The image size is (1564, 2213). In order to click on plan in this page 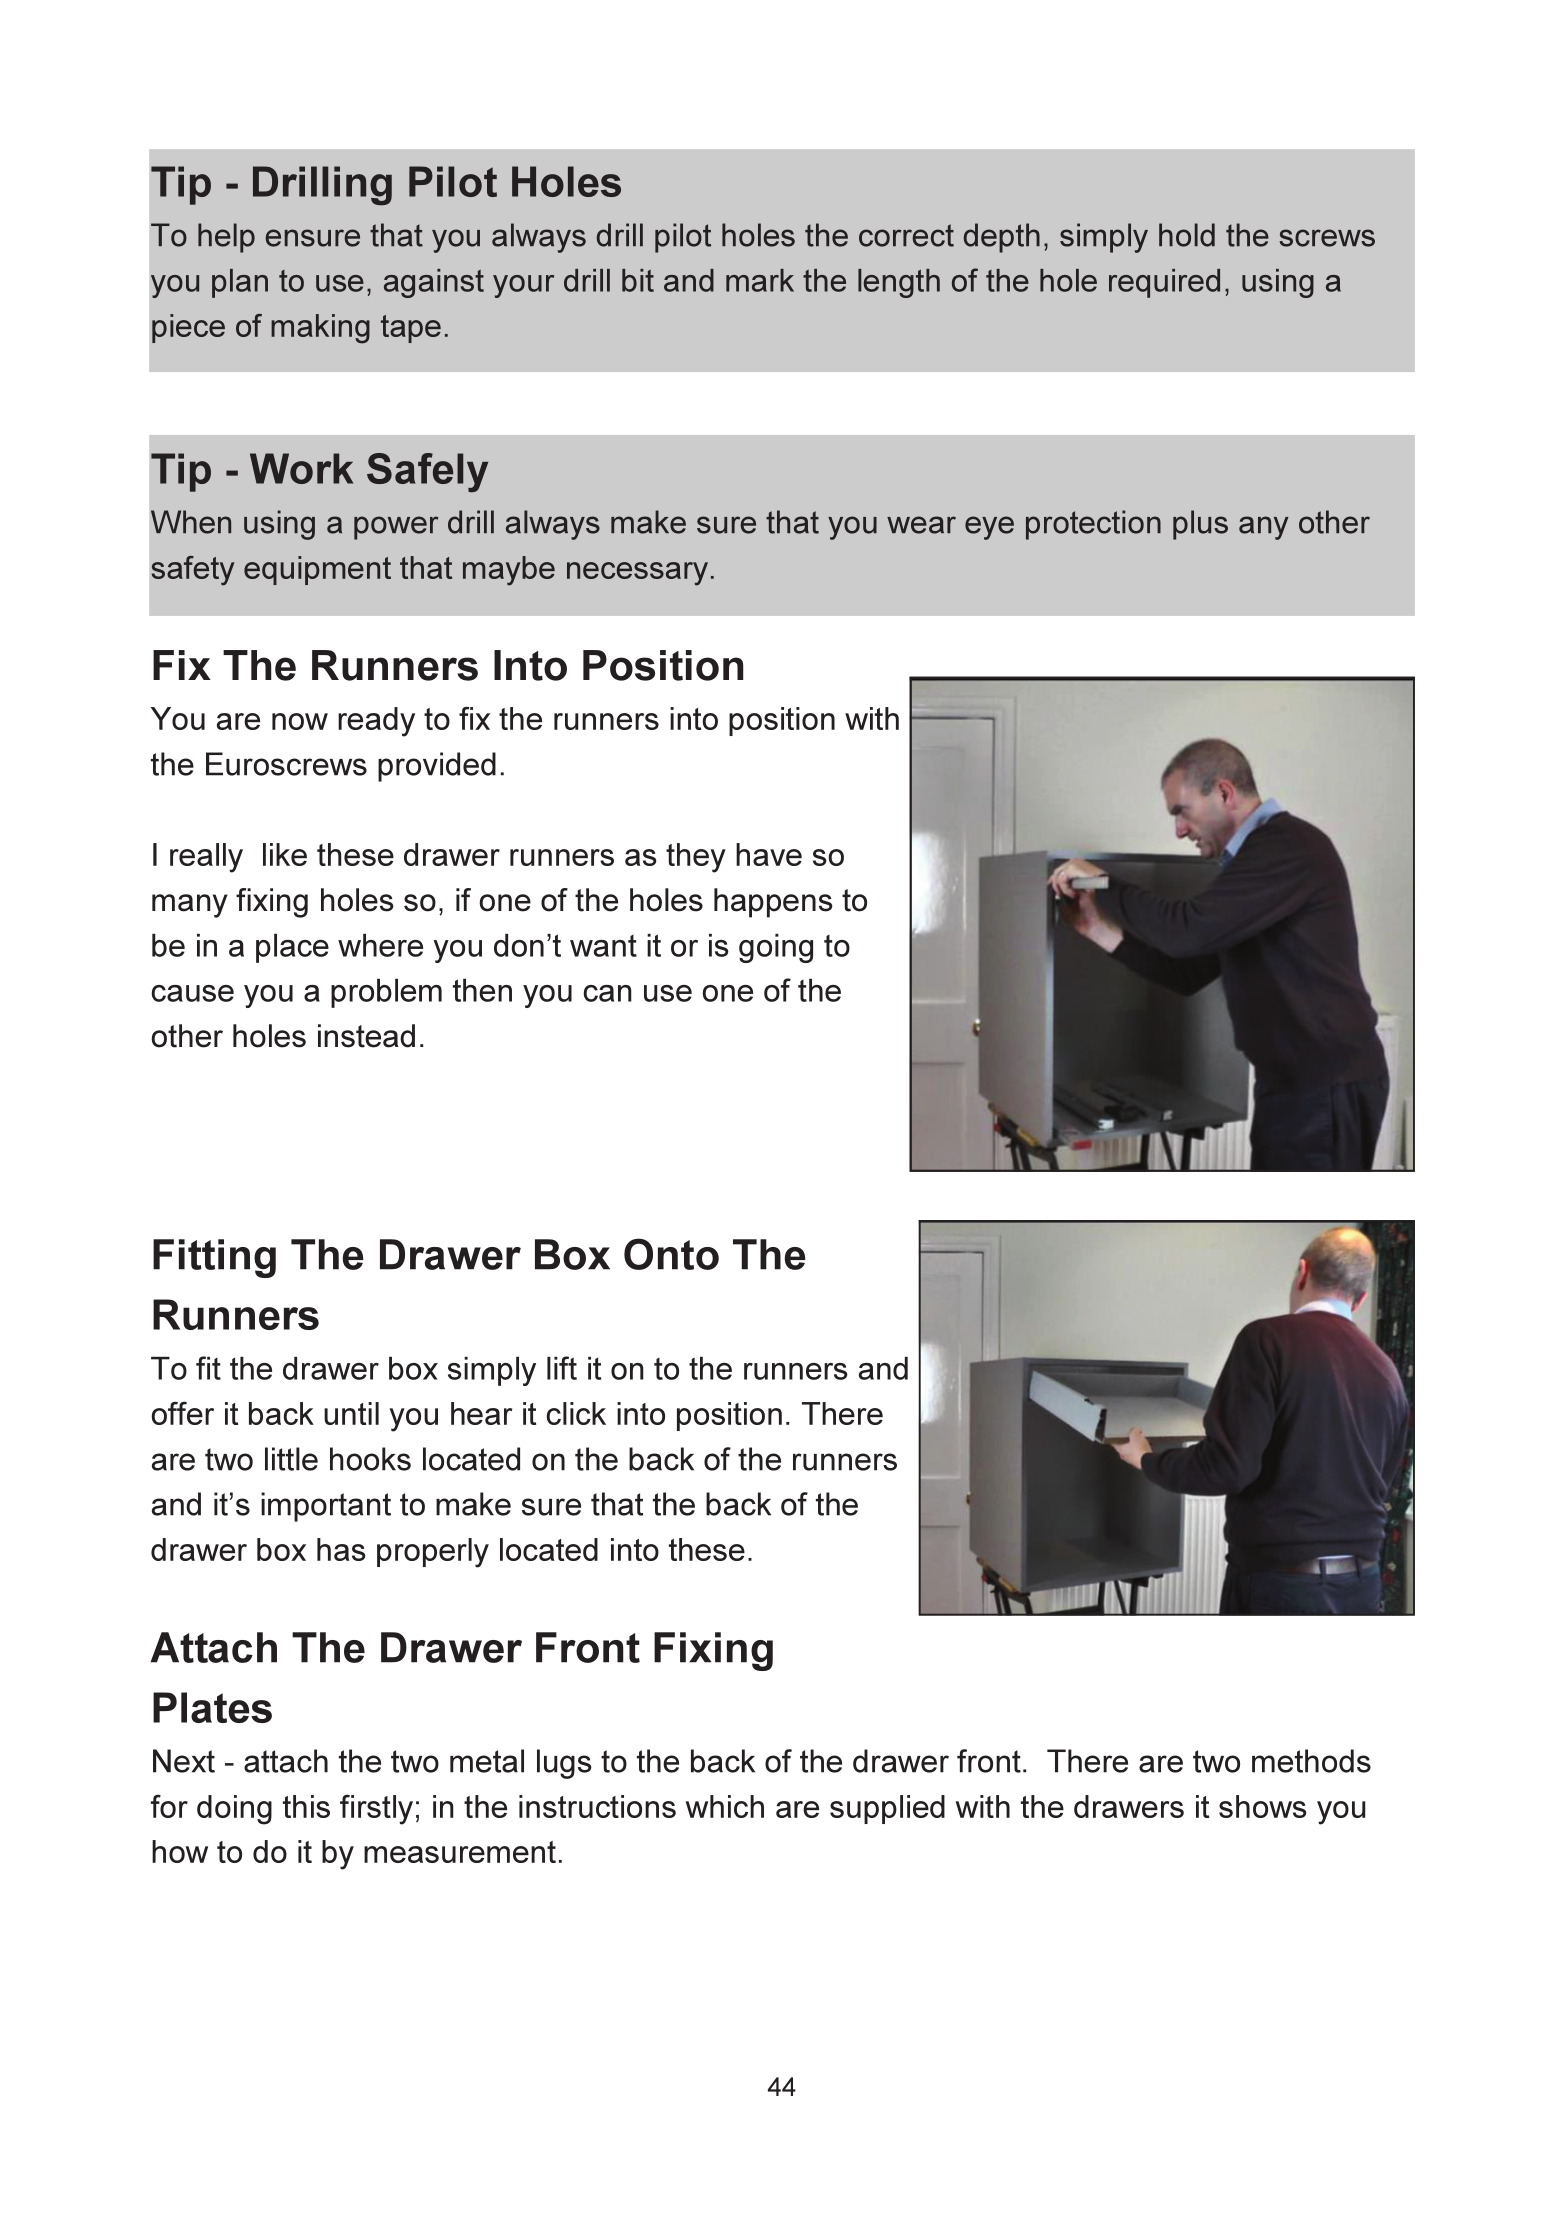, I will do `click(240, 283)`.
